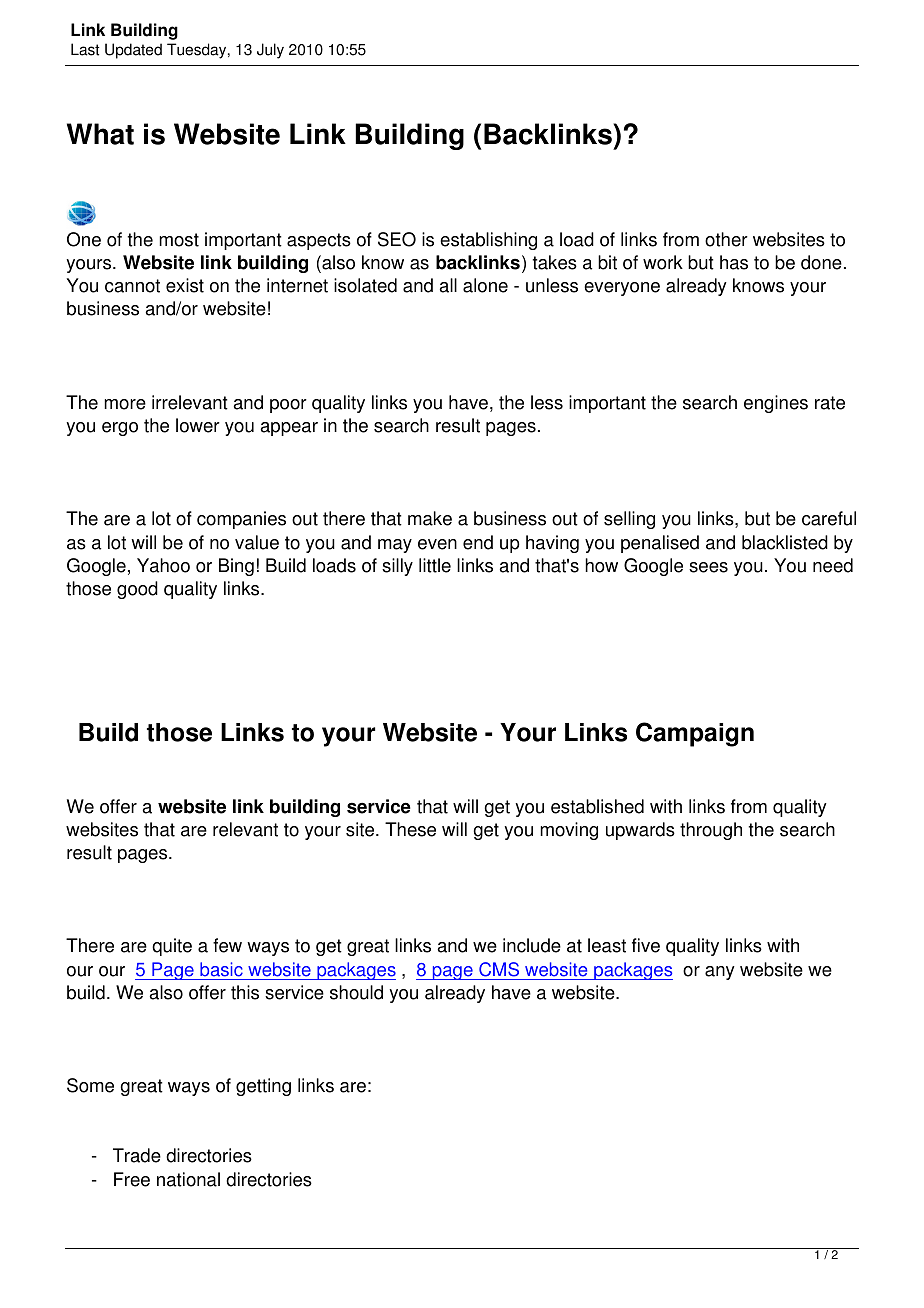 The width and height of the image is (924, 1308). I want to click on exist, so click(185, 285).
